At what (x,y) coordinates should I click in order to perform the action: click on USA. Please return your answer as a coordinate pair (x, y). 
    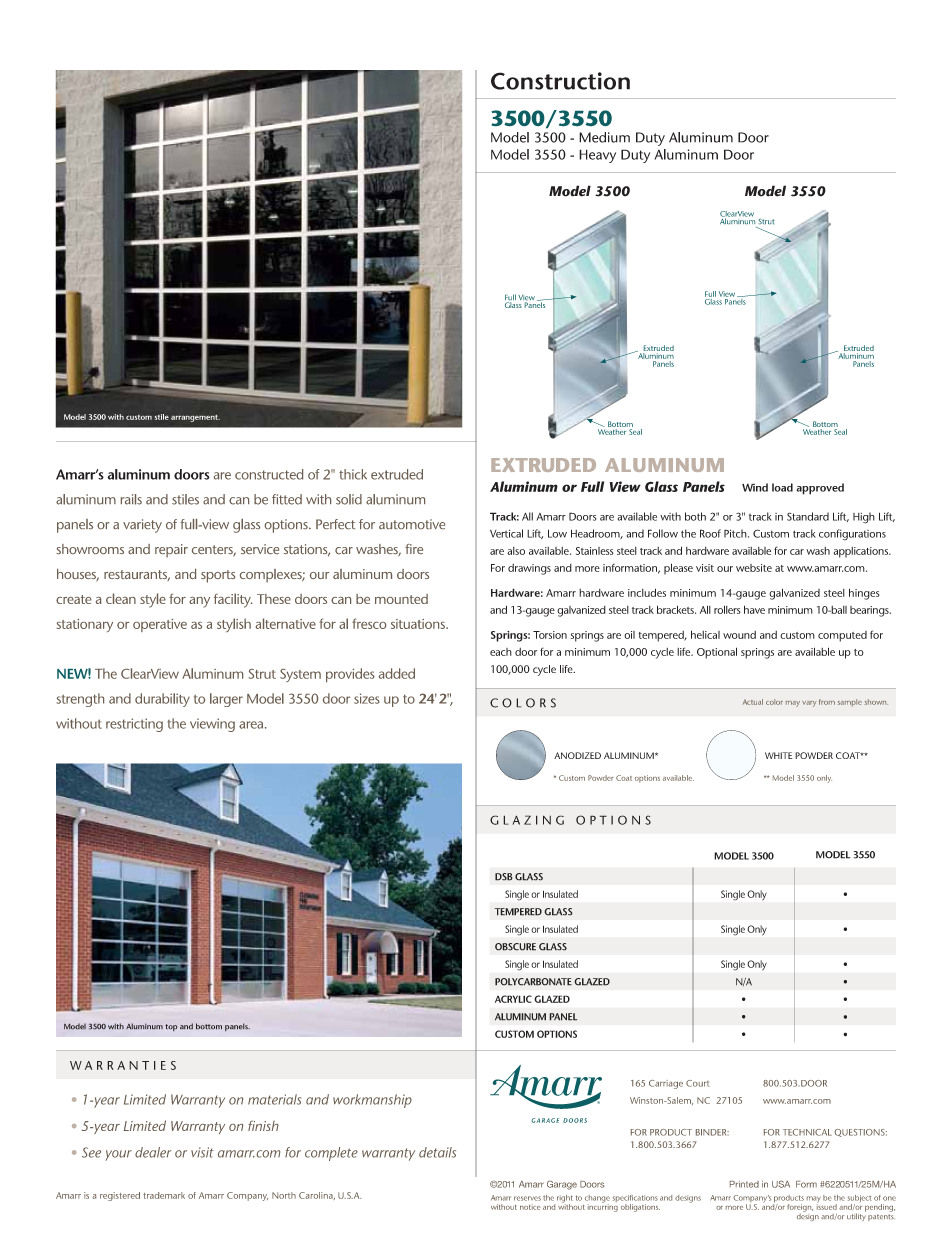
    Looking at the image, I should click on (781, 1184).
